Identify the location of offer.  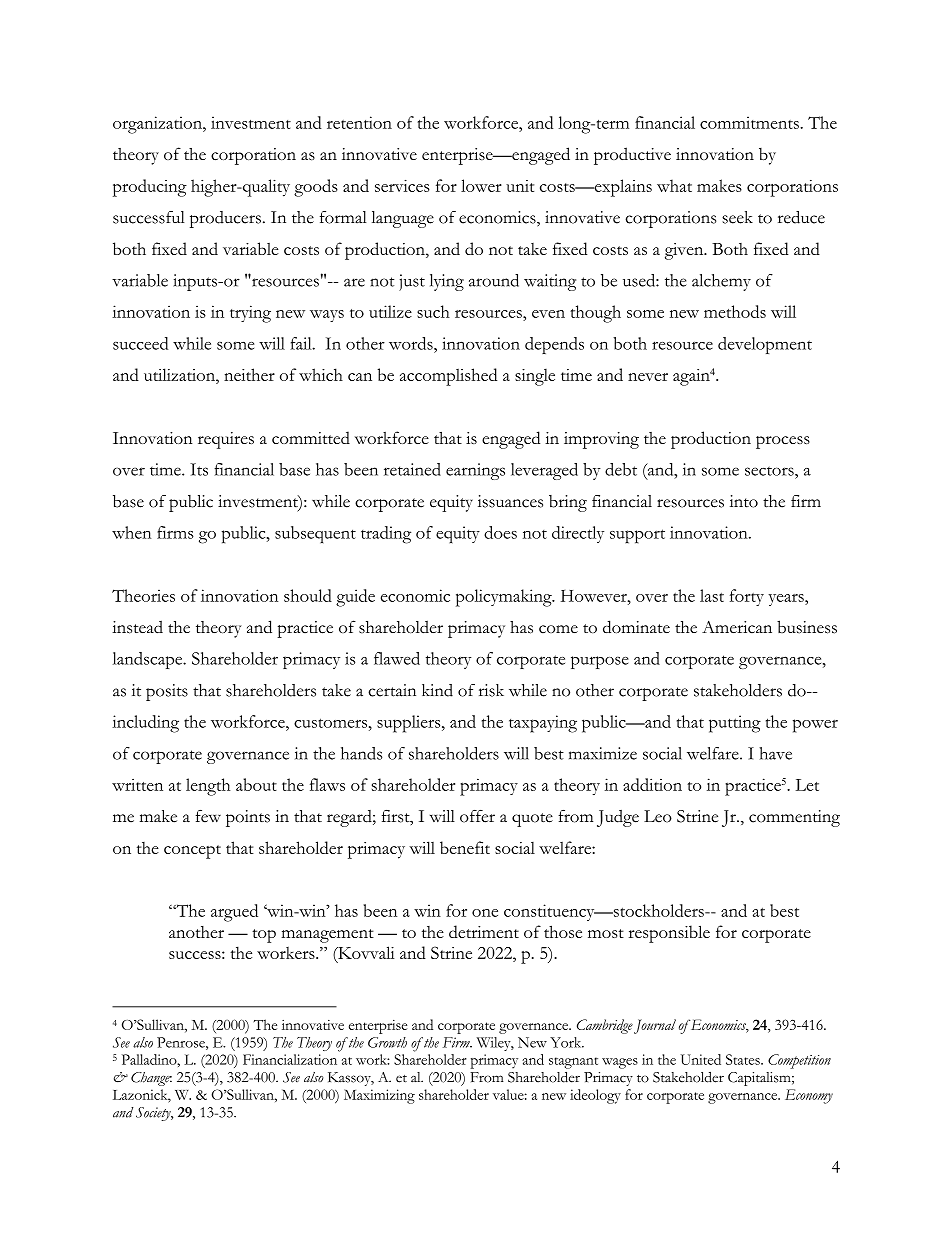
(477, 816).
